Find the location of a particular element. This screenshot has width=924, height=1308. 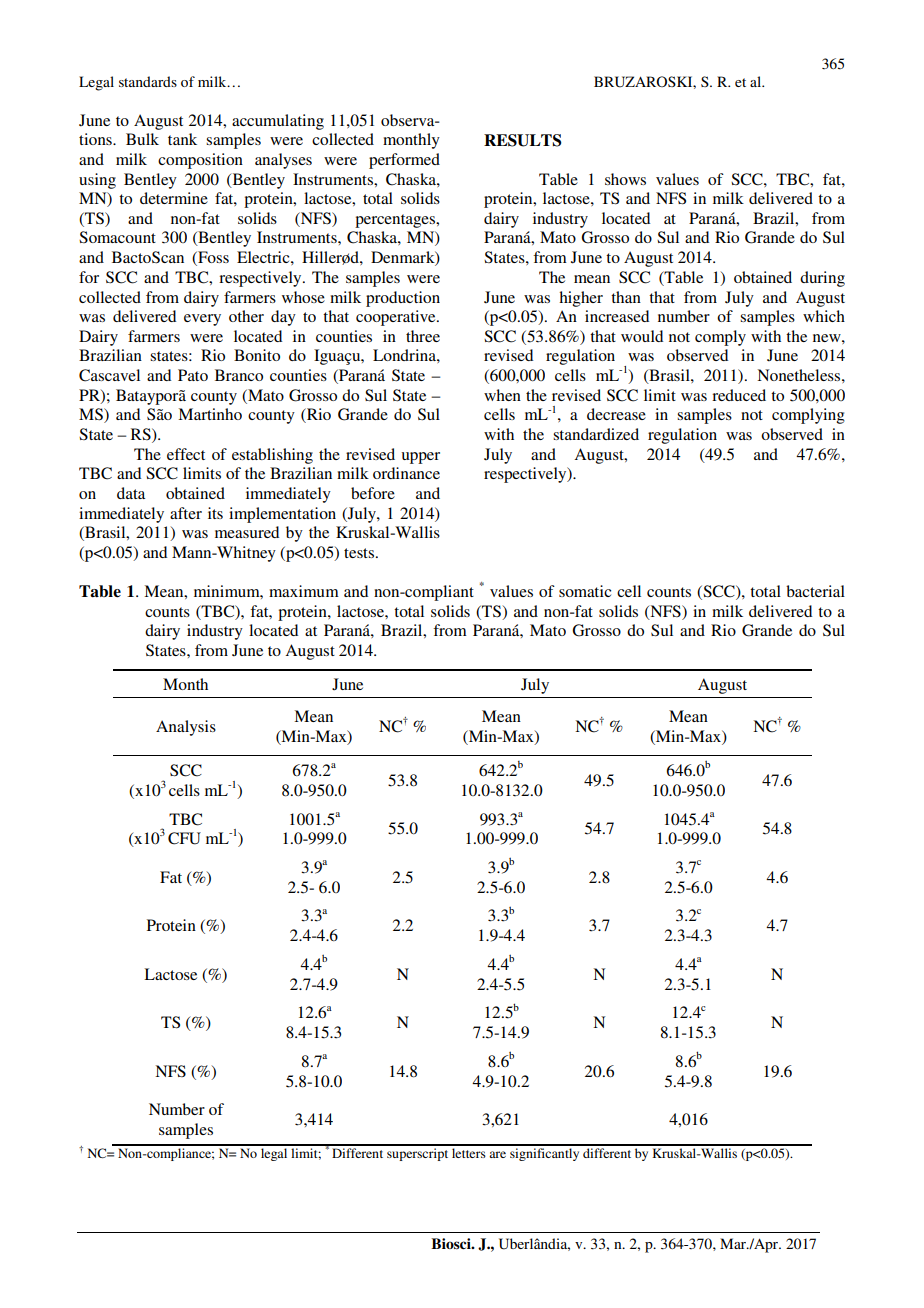

bacterial is located at coordinates (815, 591).
